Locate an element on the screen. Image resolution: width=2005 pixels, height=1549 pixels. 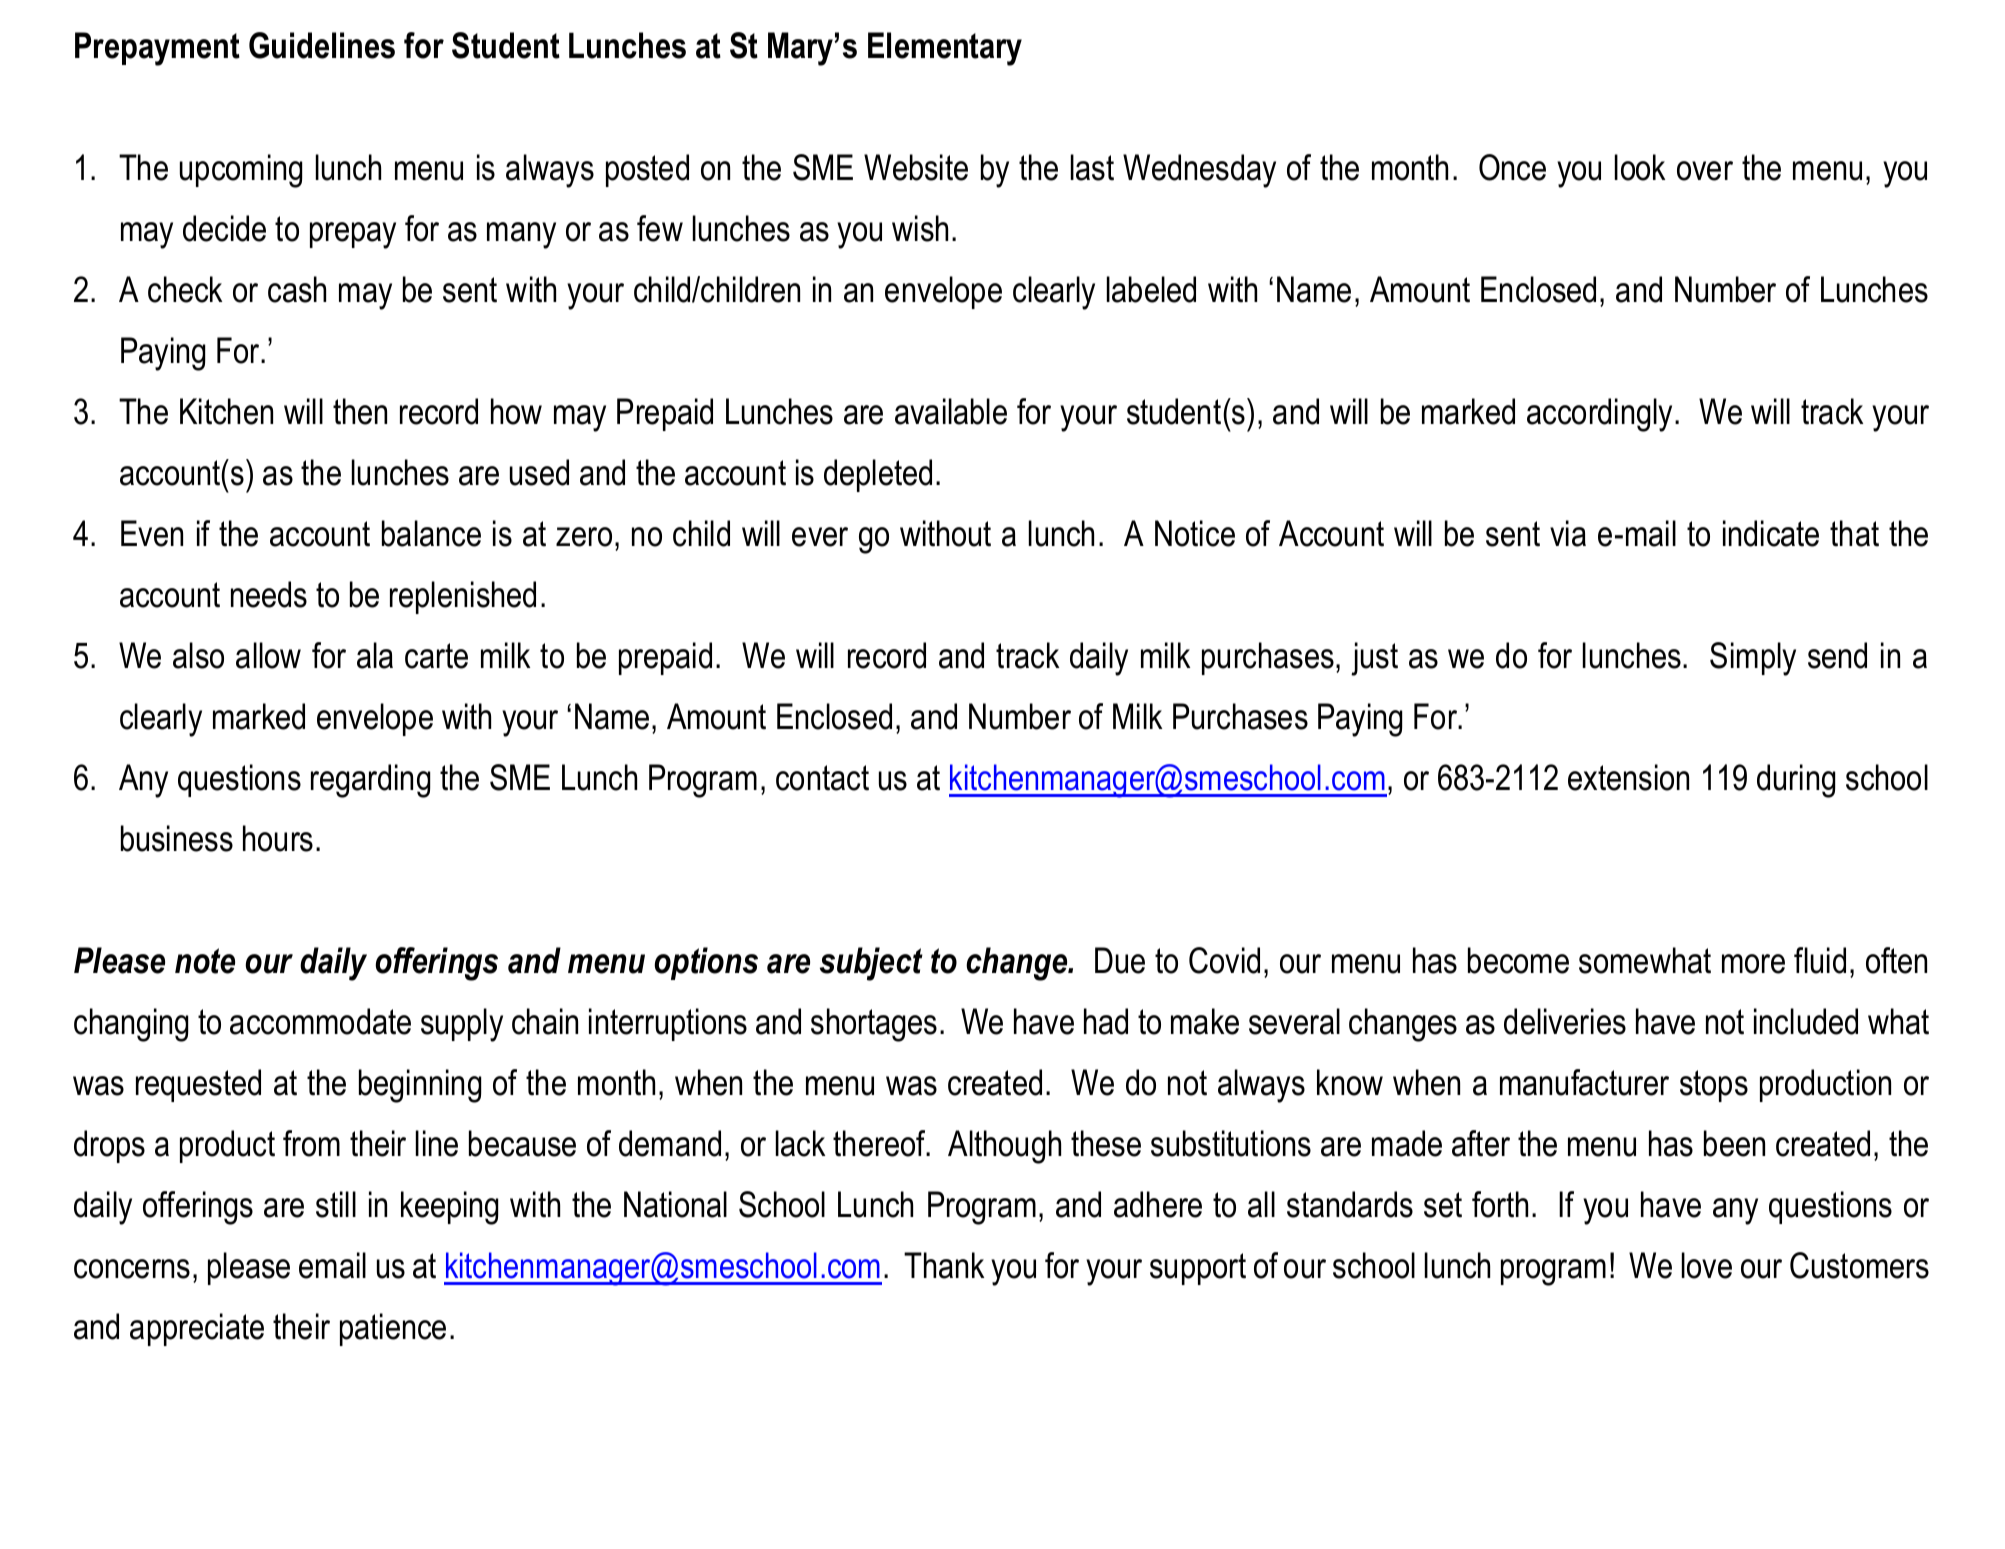
upcoming is located at coordinates (241, 171).
